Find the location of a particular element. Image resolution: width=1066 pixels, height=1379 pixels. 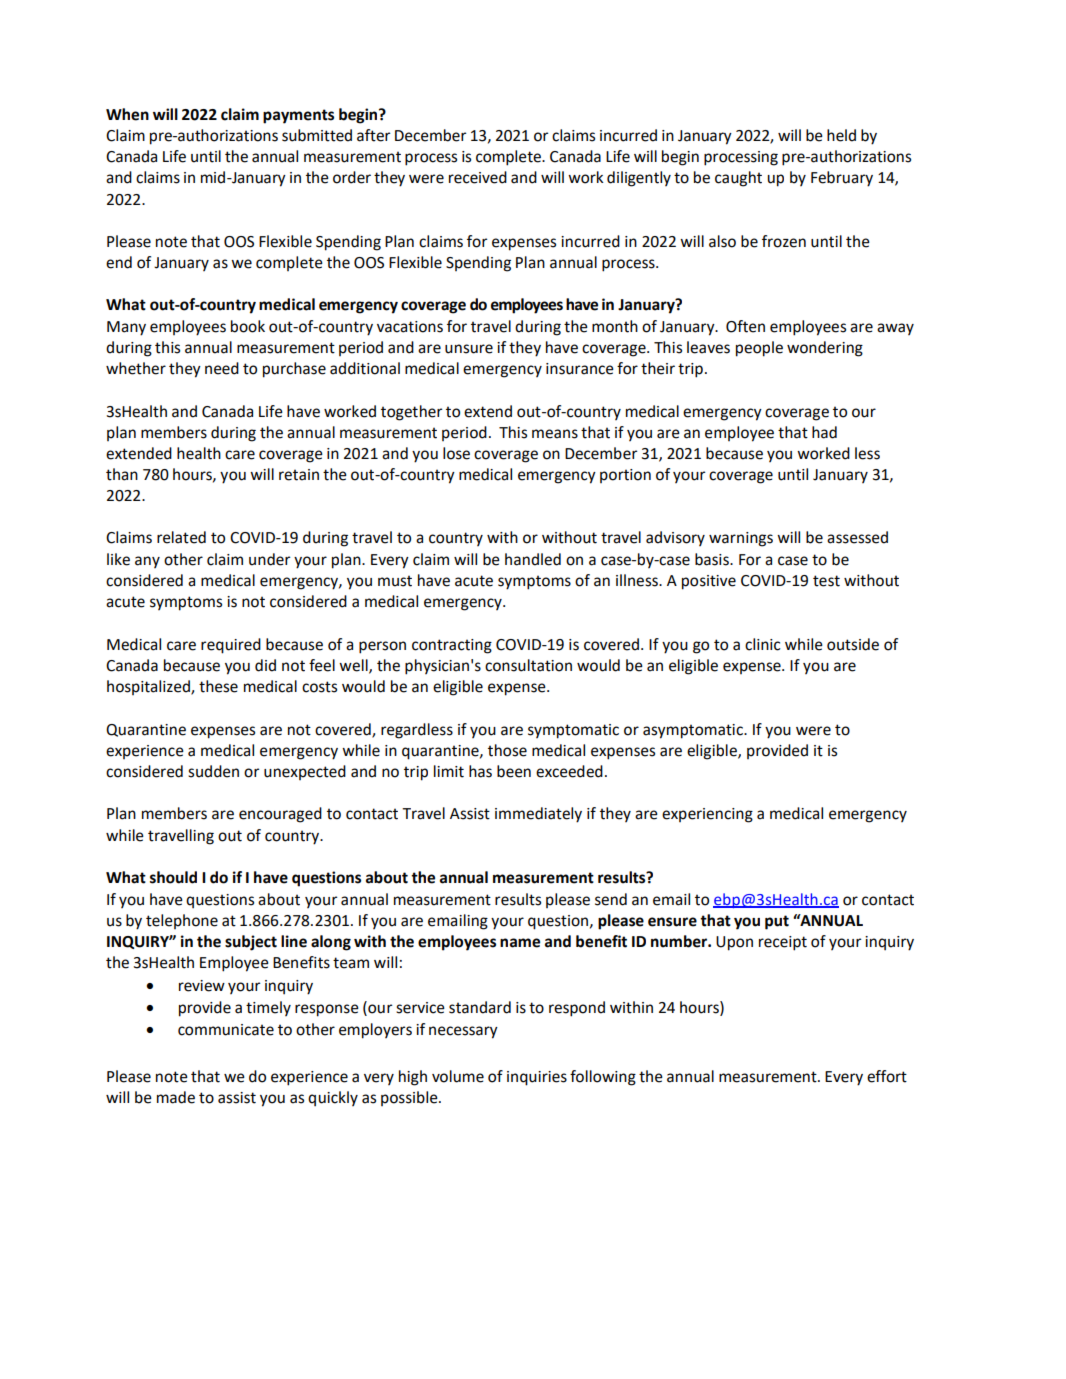

effort is located at coordinates (887, 1076).
